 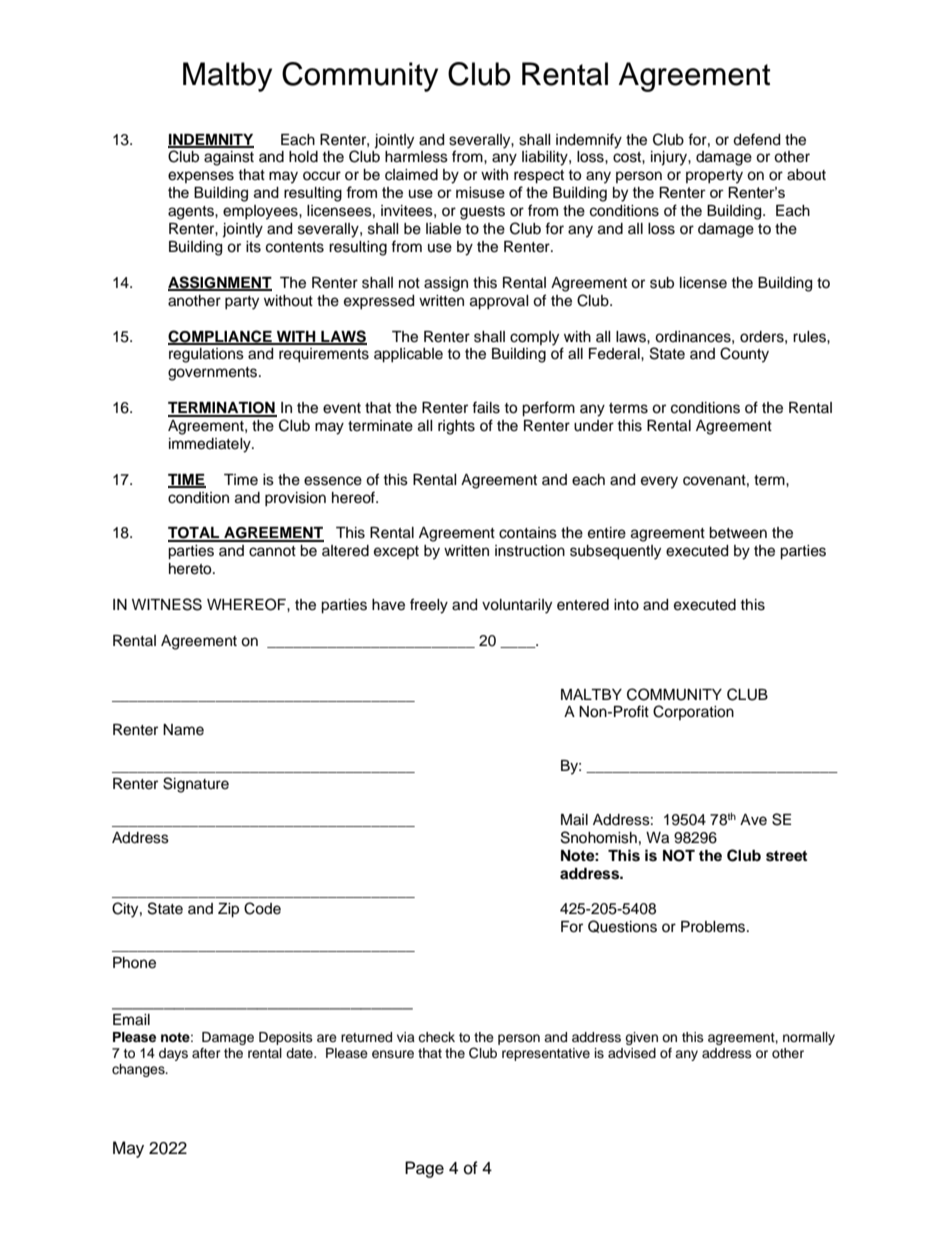 What do you see at coordinates (167, 604) in the screenshot?
I see `WITNESS` at bounding box center [167, 604].
